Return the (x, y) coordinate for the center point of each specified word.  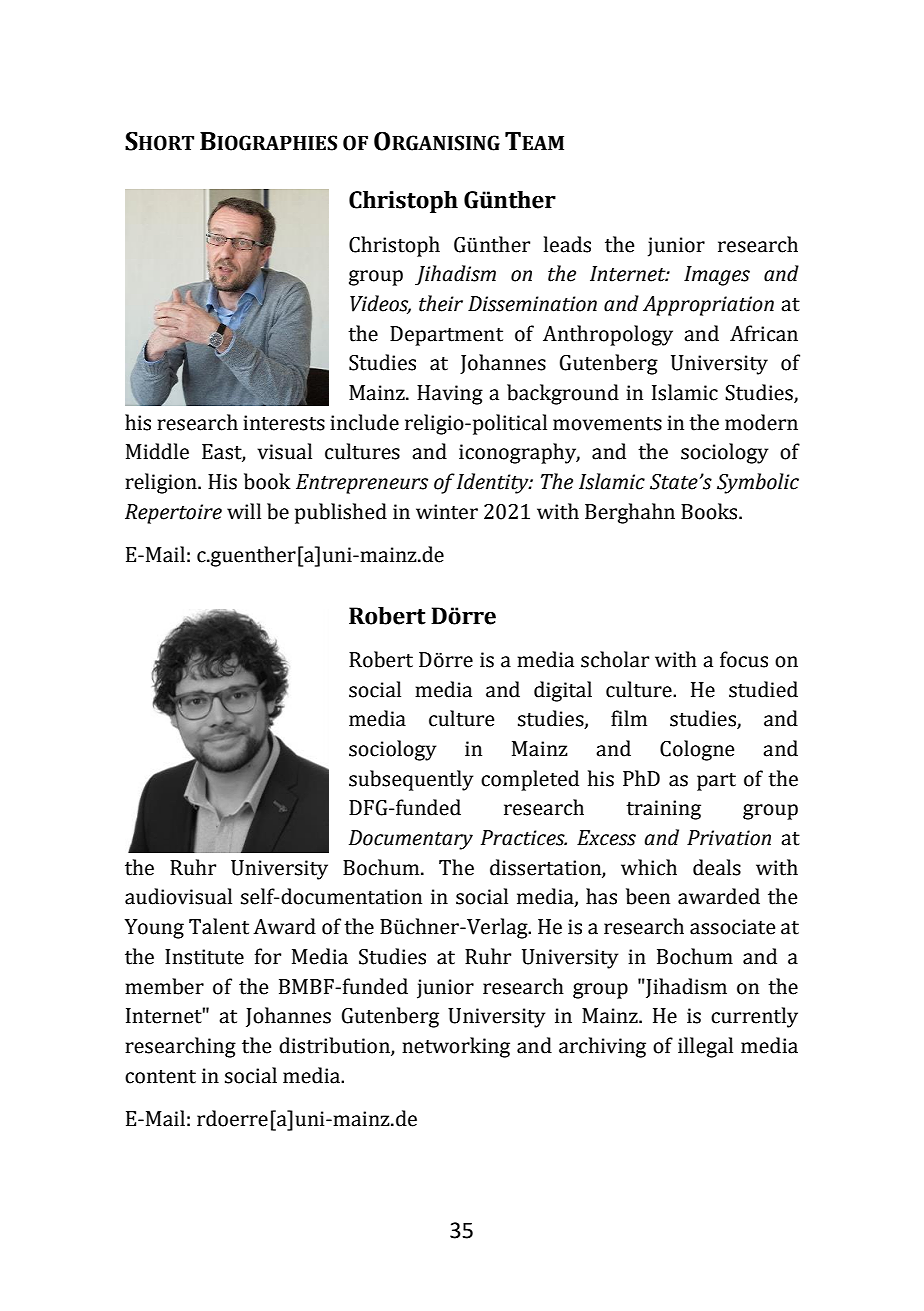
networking (456, 1047)
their (441, 303)
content (160, 1077)
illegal (705, 1047)
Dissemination (532, 304)
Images (717, 276)
